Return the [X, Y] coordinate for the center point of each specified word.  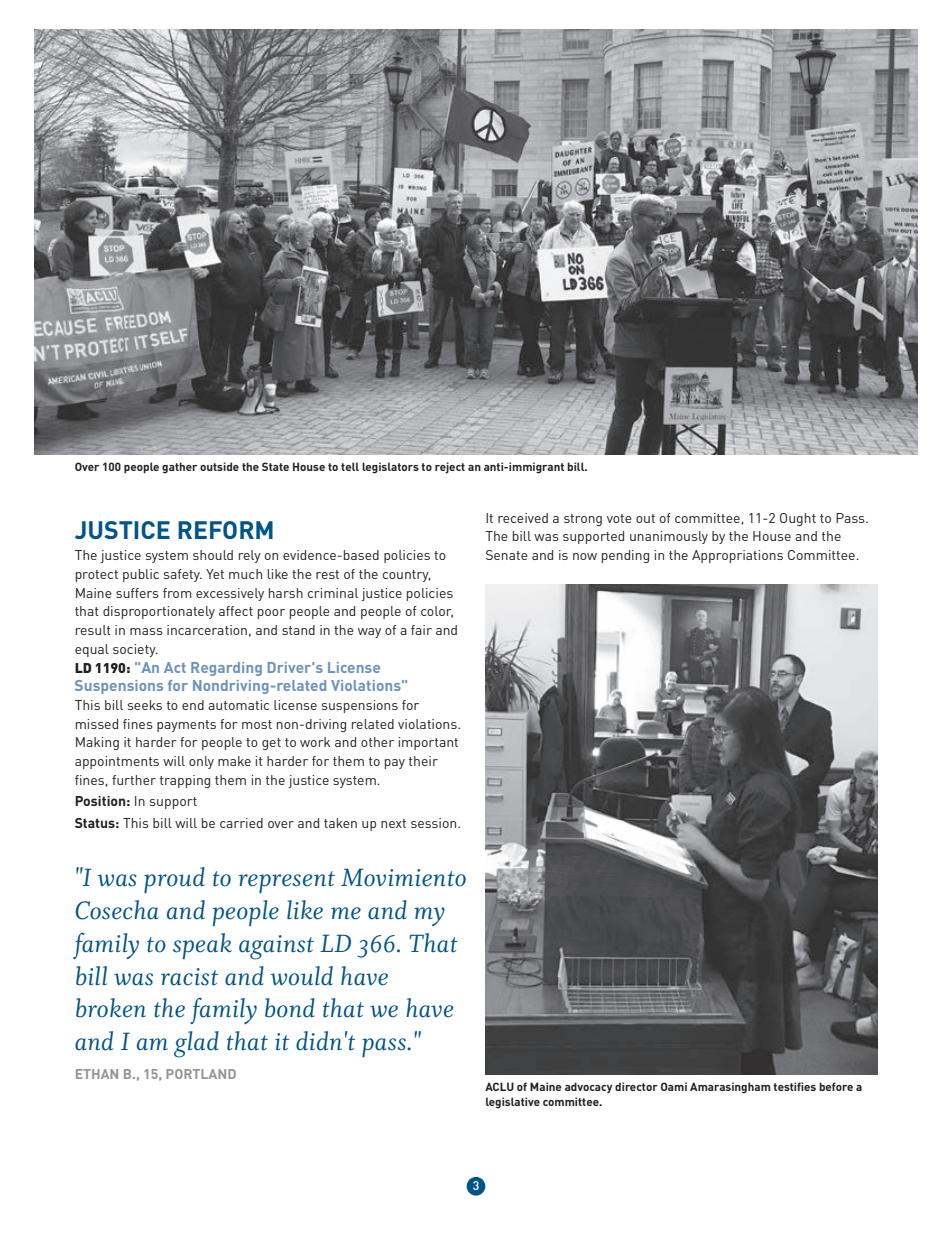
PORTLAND [201, 1074]
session [435, 823]
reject [450, 468]
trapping [185, 781]
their [423, 761]
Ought [798, 519]
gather [179, 468]
